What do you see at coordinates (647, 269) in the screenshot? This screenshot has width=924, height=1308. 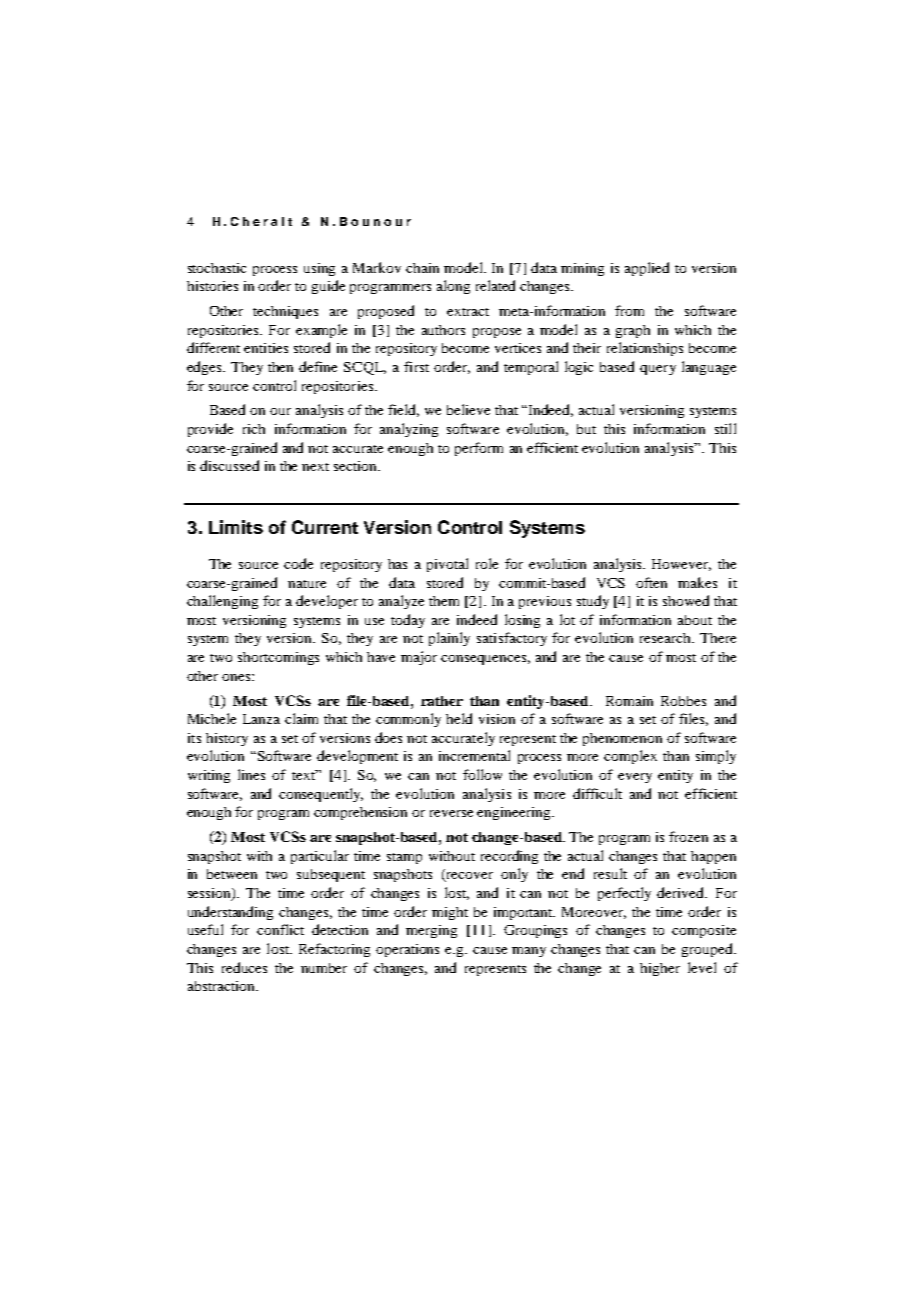 I see `applied` at bounding box center [647, 269].
